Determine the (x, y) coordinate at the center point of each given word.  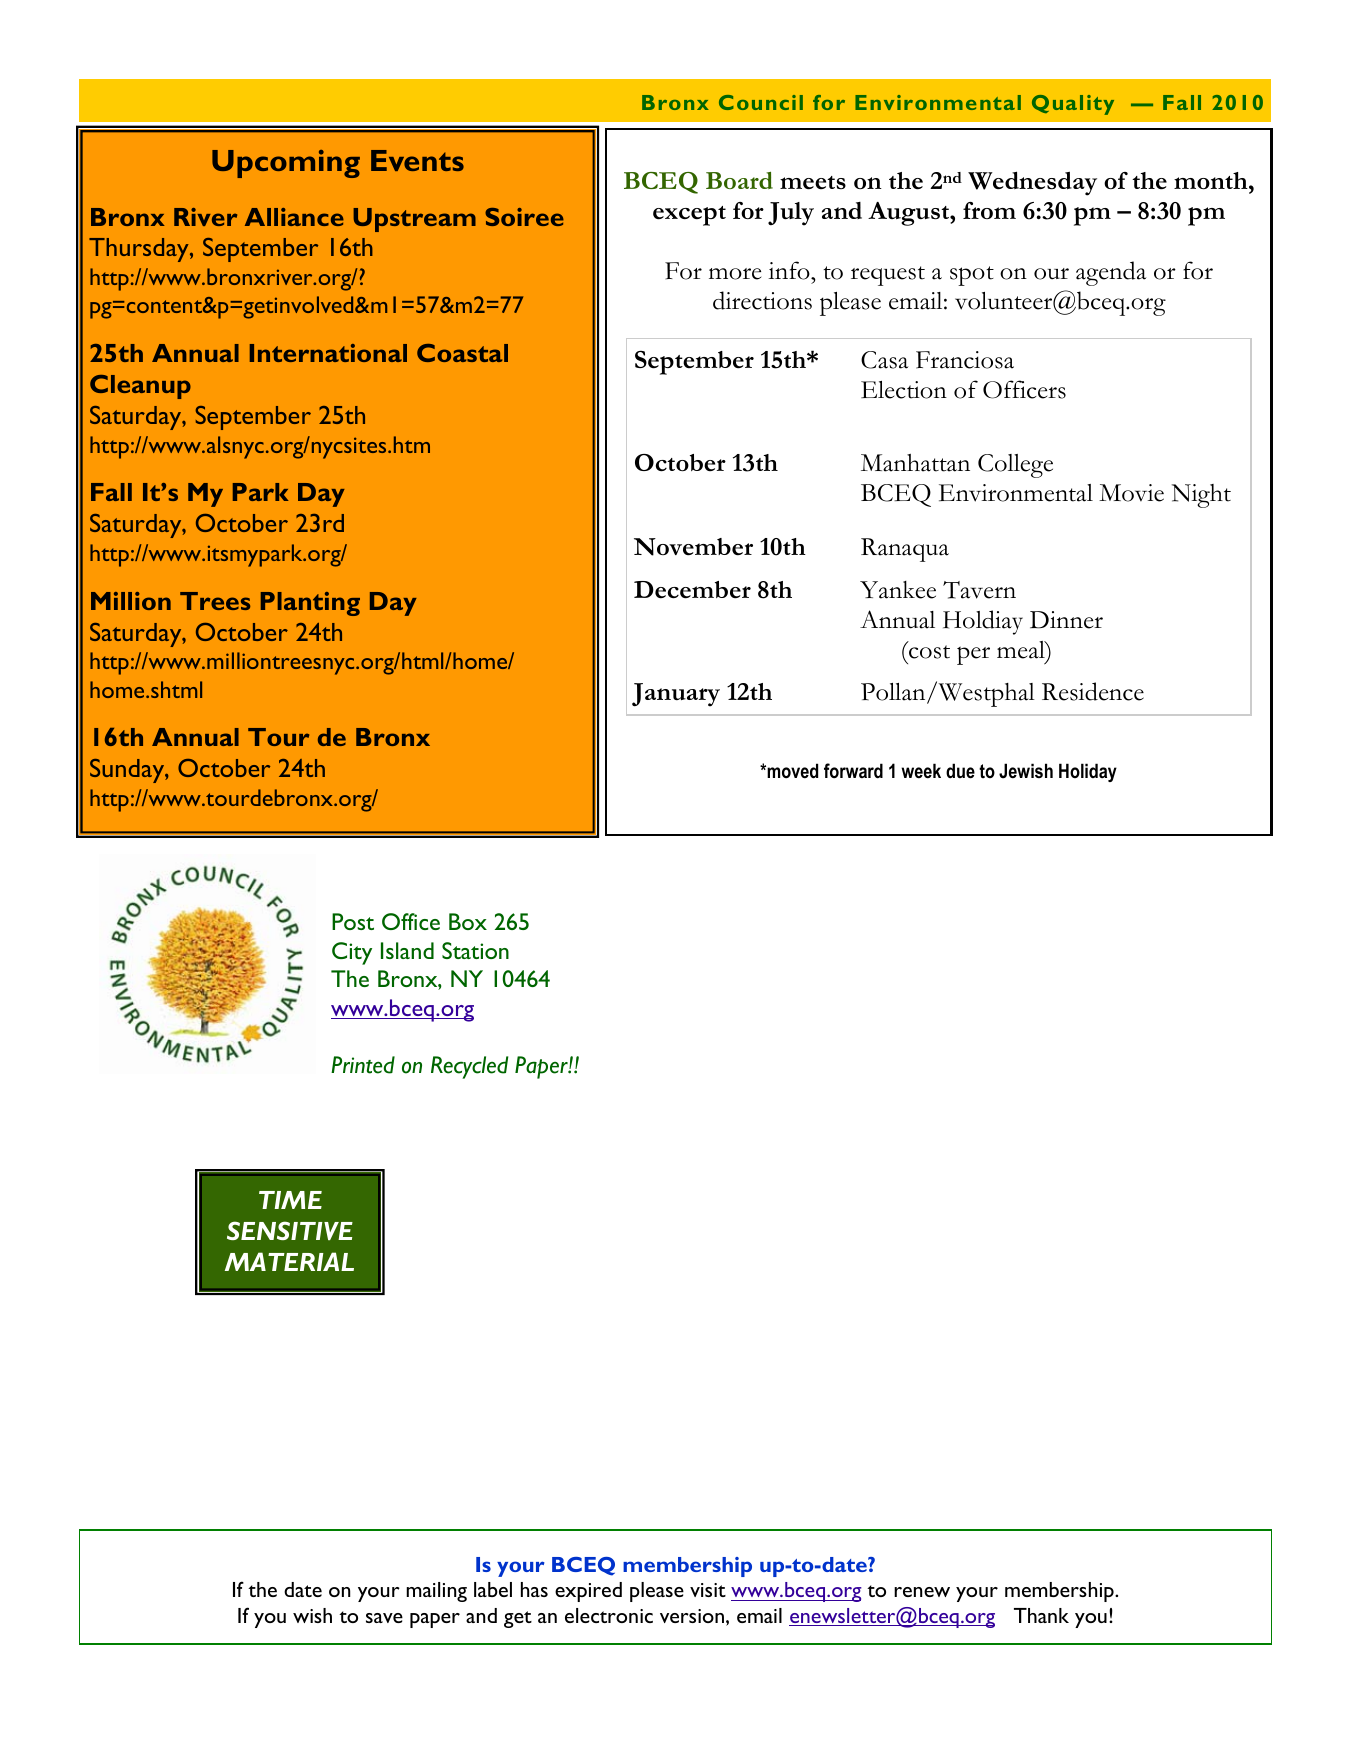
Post (353, 921)
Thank (1041, 1615)
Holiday (1088, 772)
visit (708, 1590)
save (384, 1618)
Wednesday (1032, 183)
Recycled (469, 1067)
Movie (1131, 493)
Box (468, 921)
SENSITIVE (290, 1230)
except (689, 216)
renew (922, 1592)
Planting (310, 604)
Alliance (294, 217)
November (693, 547)
